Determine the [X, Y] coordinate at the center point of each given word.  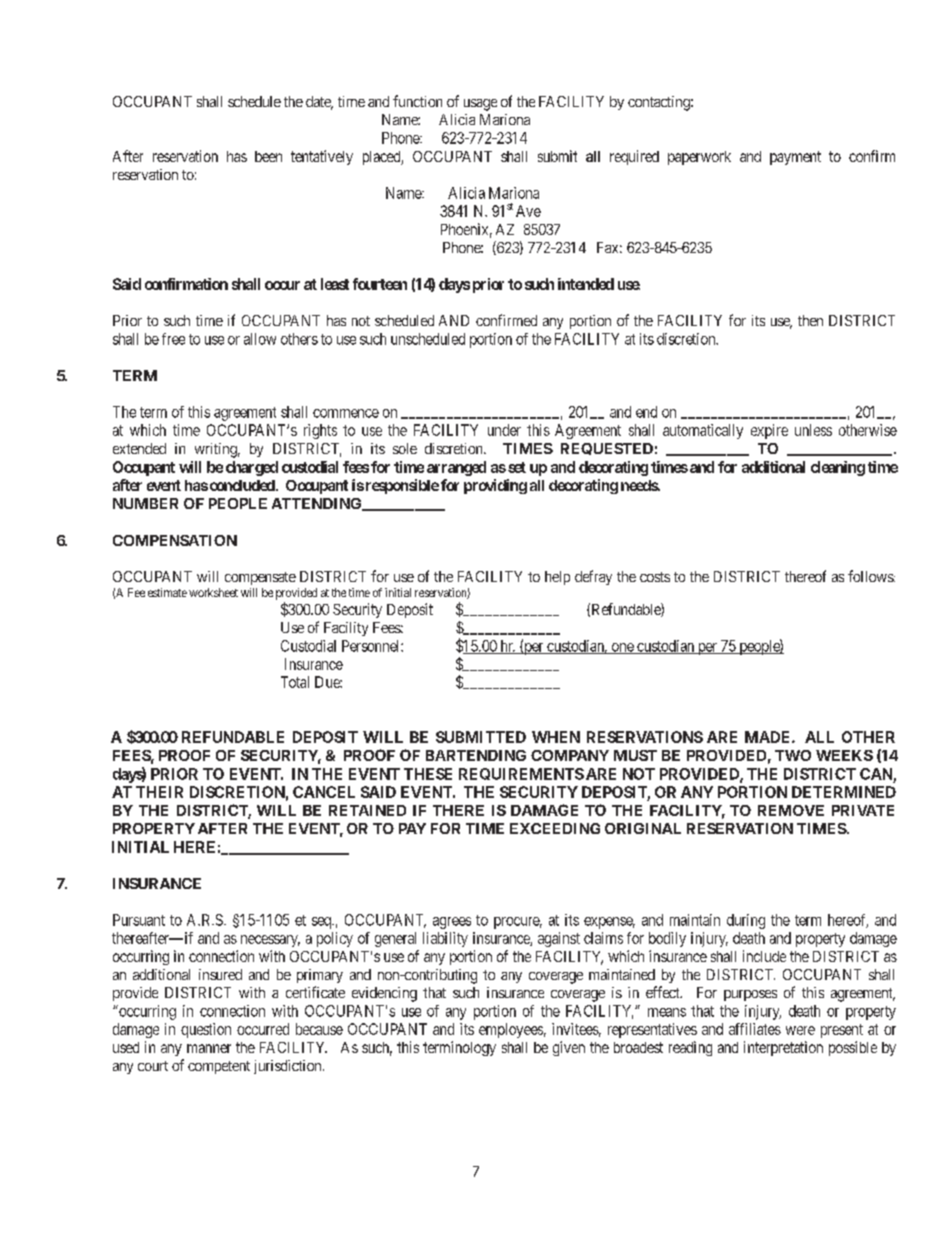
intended [586, 284]
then [810, 320]
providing [495, 486]
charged [252, 468]
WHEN [556, 737]
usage [480, 105]
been [268, 156]
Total [295, 682]
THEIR [159, 792]
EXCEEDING [555, 828]
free [173, 339]
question [206, 1030]
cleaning [838, 468]
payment [795, 158]
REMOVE [791, 810]
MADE [769, 737]
